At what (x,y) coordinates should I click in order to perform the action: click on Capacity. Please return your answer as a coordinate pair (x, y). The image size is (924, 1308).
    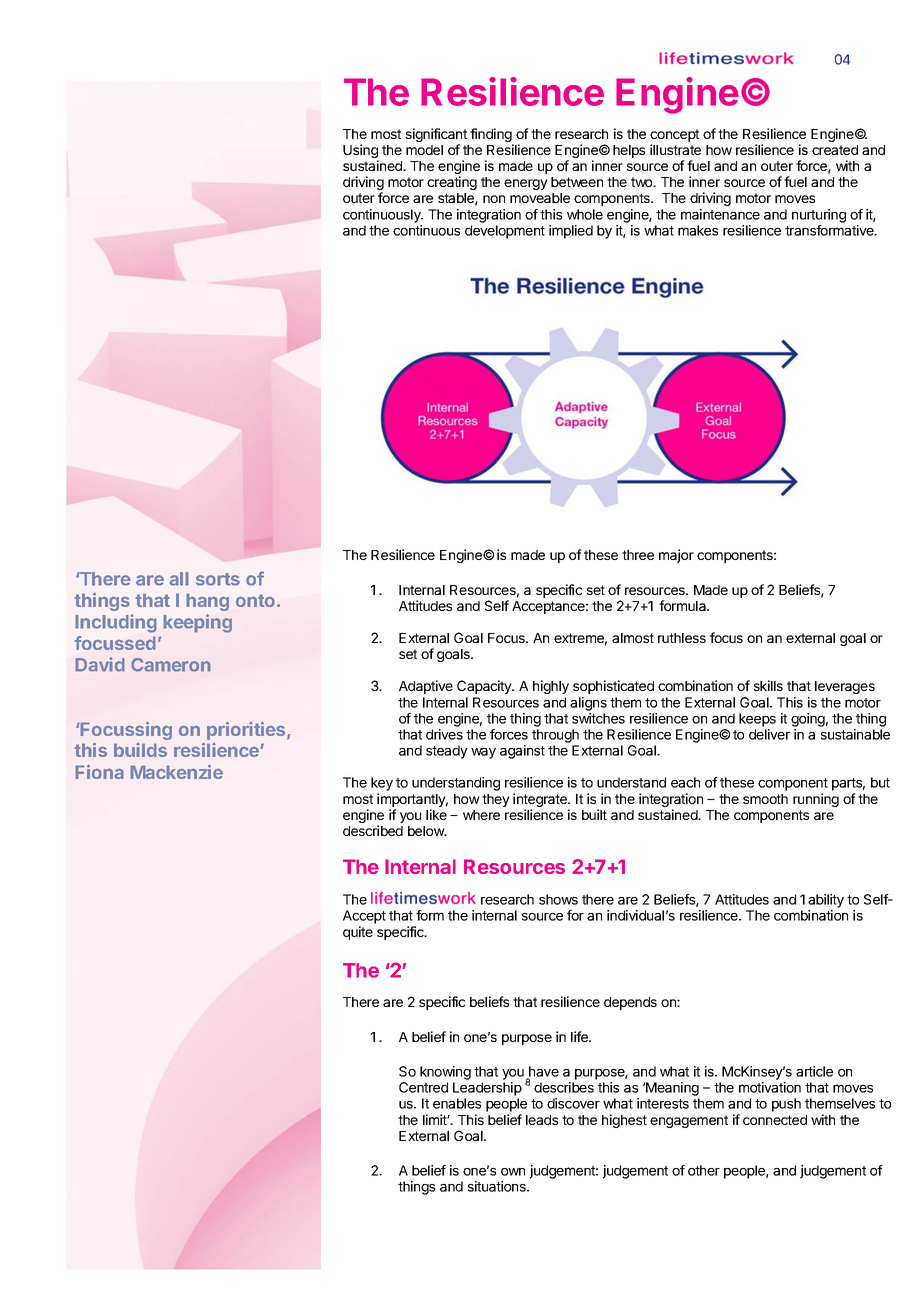
    Looking at the image, I should click on (485, 687).
